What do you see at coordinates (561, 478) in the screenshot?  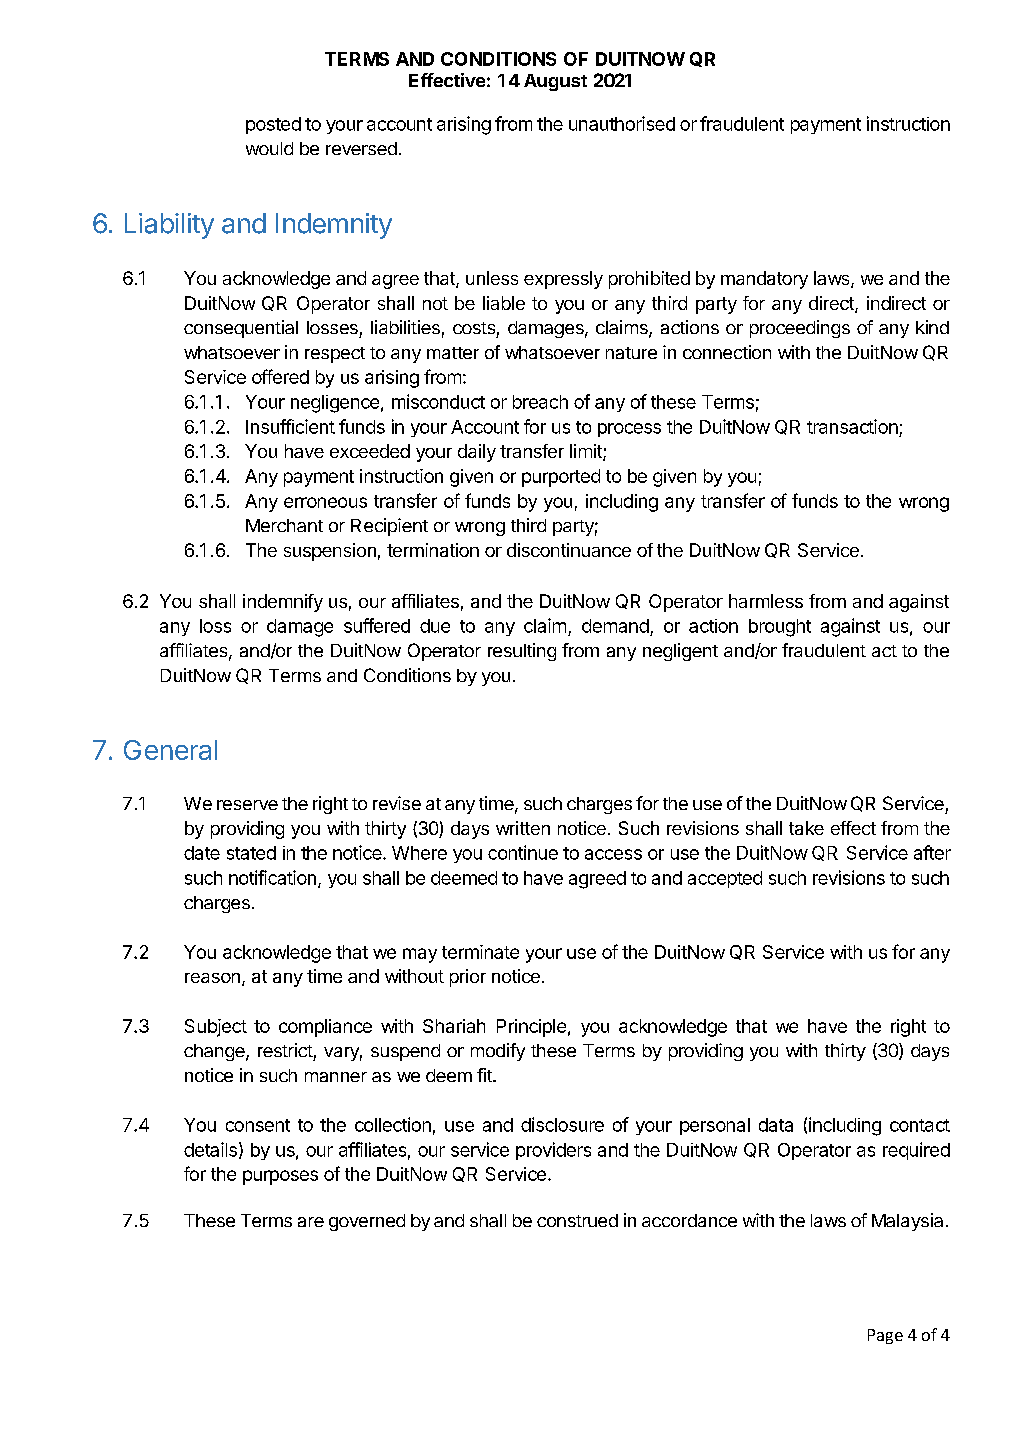 I see `purported` at bounding box center [561, 478].
